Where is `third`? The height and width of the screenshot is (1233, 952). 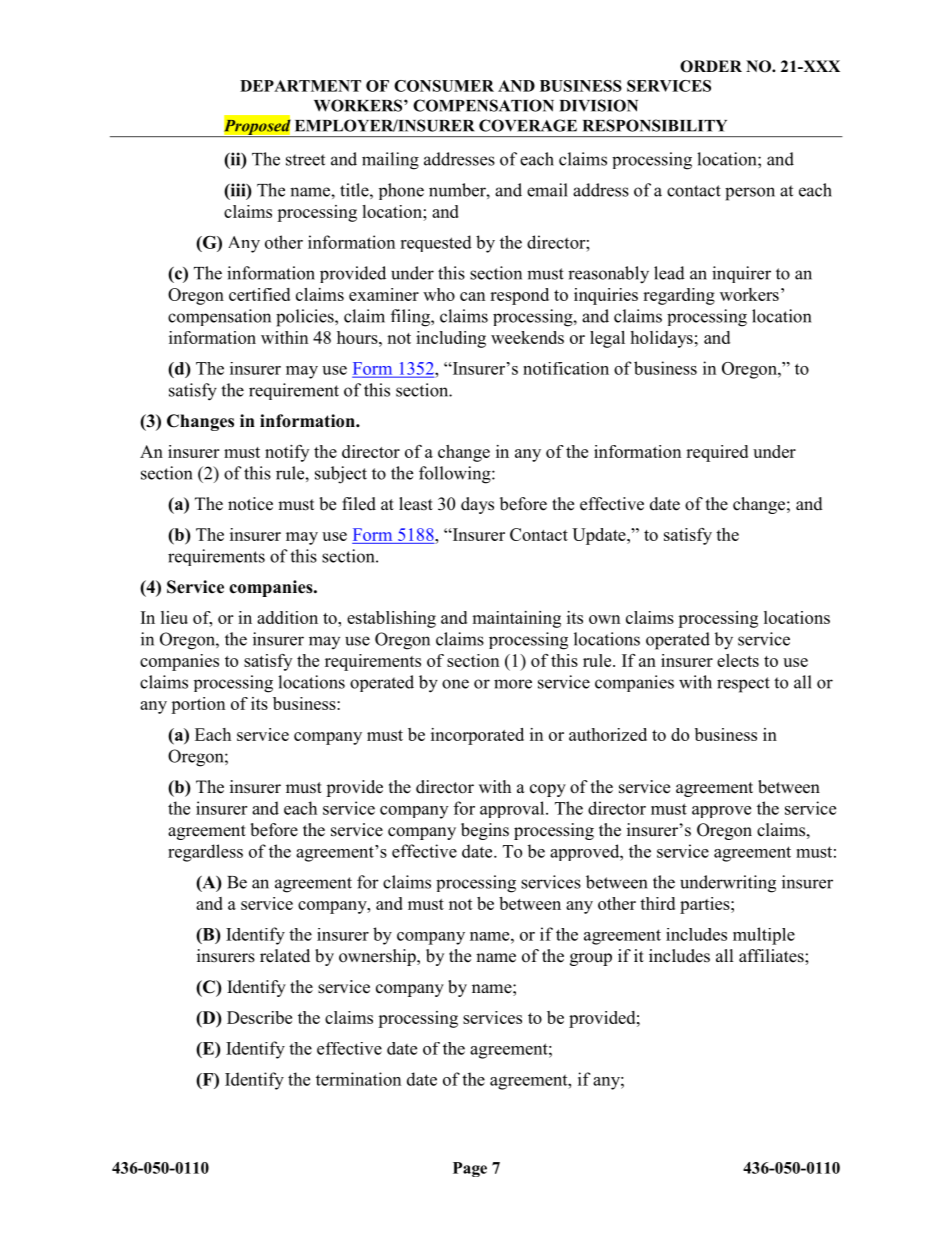 third is located at coordinates (657, 903).
